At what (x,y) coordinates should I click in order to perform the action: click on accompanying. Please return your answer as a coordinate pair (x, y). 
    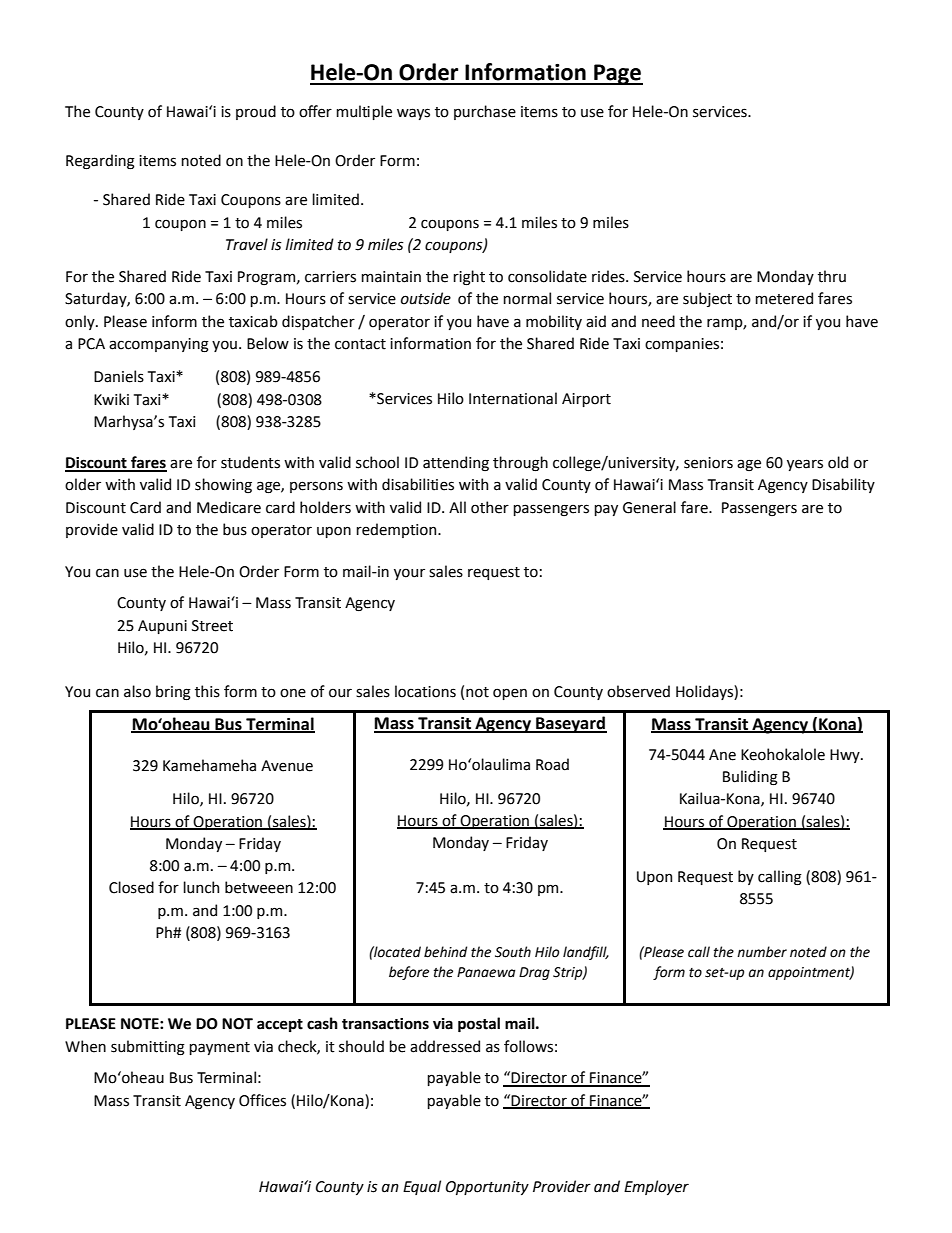
    Looking at the image, I should click on (159, 345).
